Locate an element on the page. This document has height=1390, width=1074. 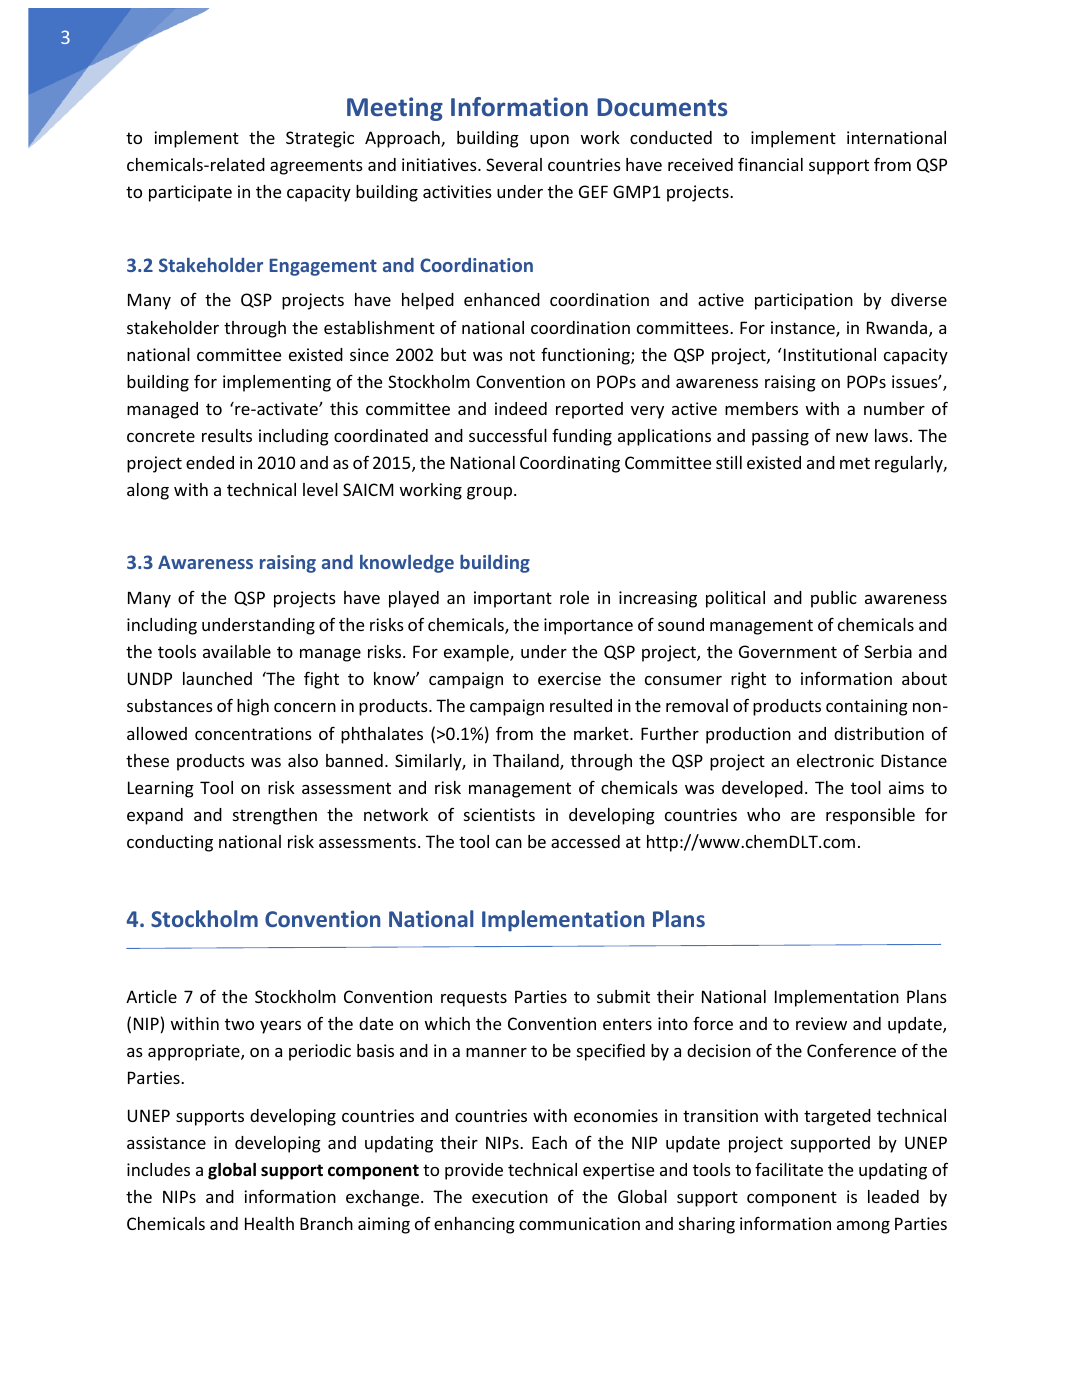
Strategic is located at coordinates (320, 139).
